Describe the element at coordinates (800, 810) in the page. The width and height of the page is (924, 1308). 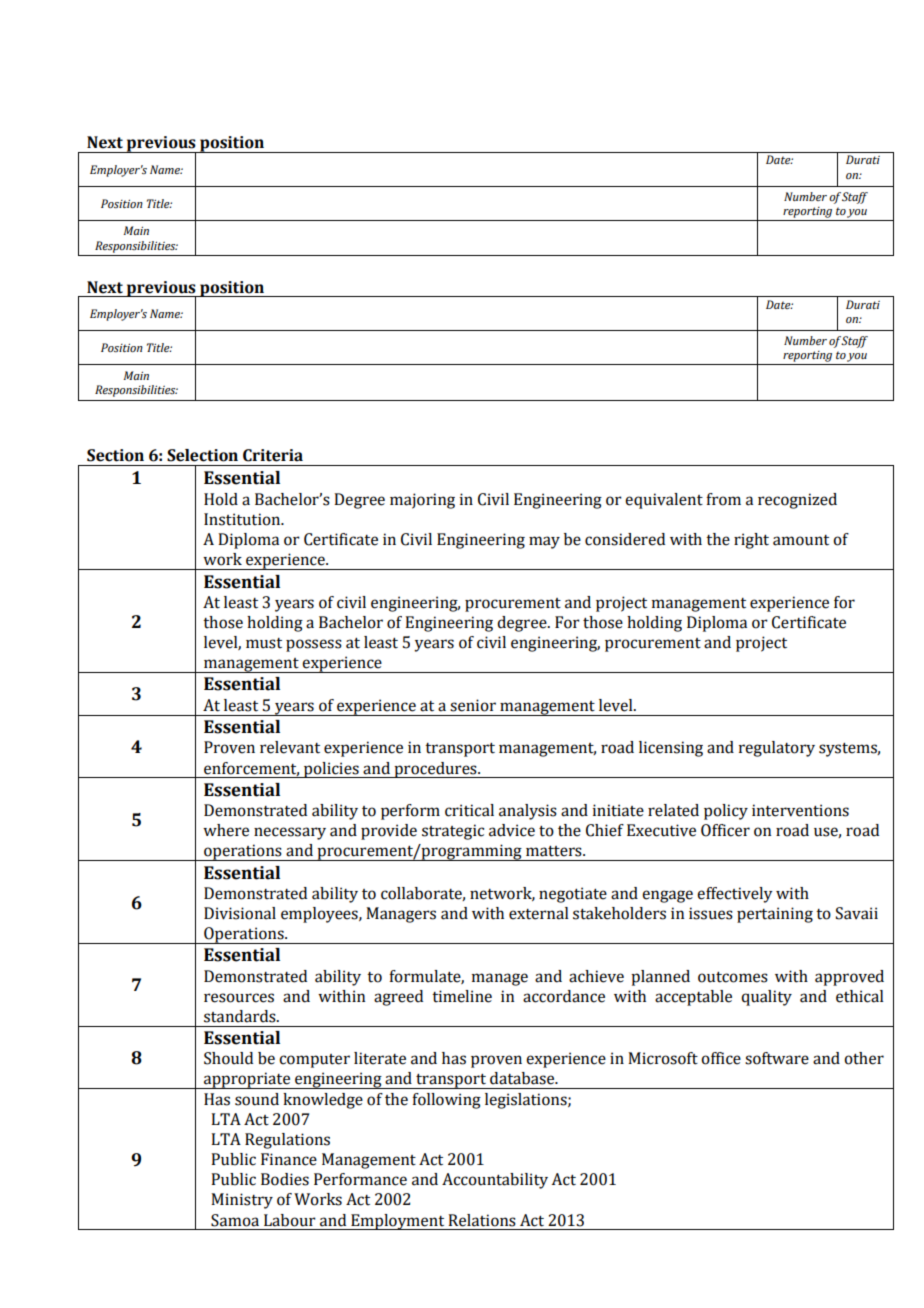
I see `interventions` at that location.
